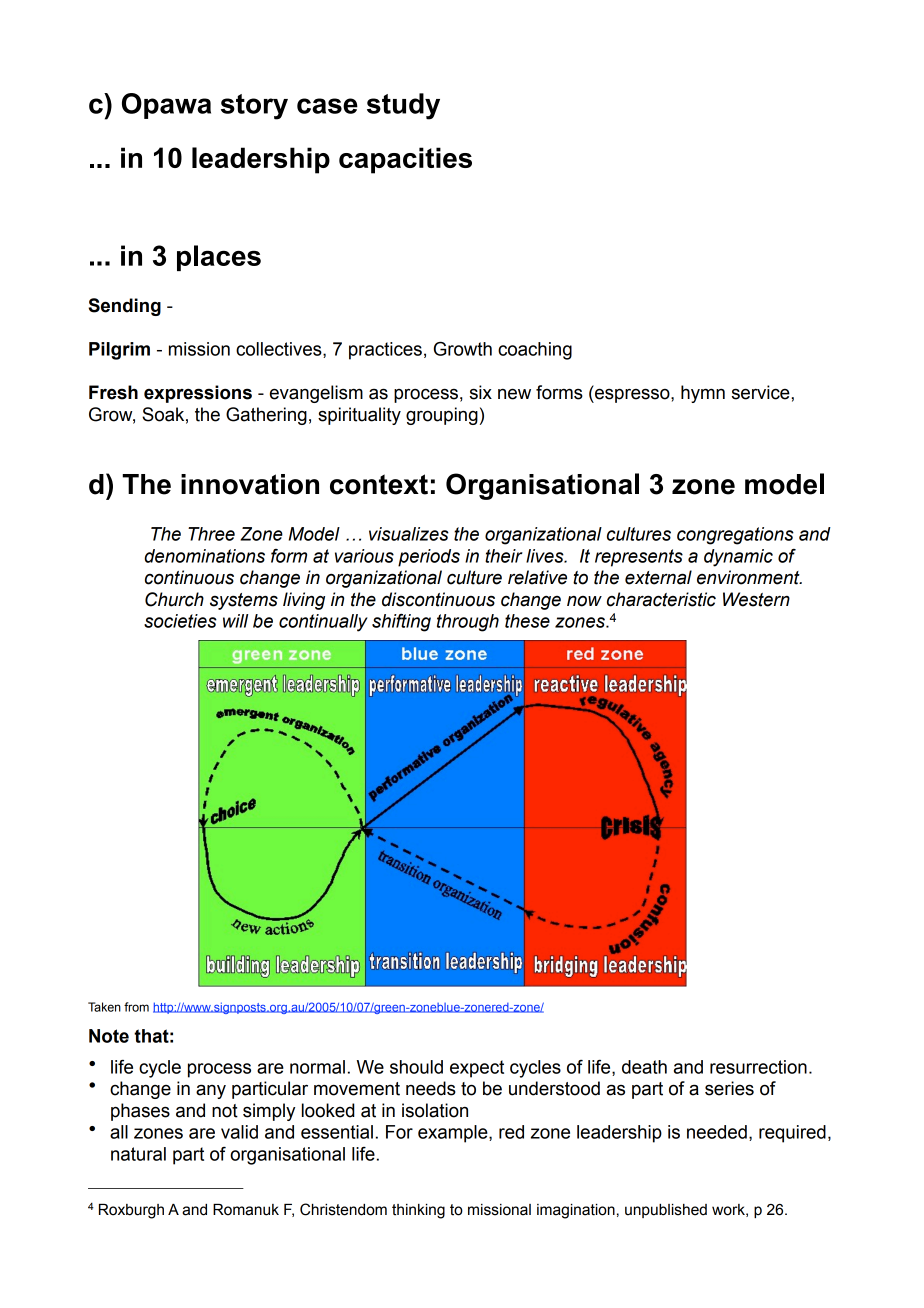  I want to click on story, so click(254, 107).
